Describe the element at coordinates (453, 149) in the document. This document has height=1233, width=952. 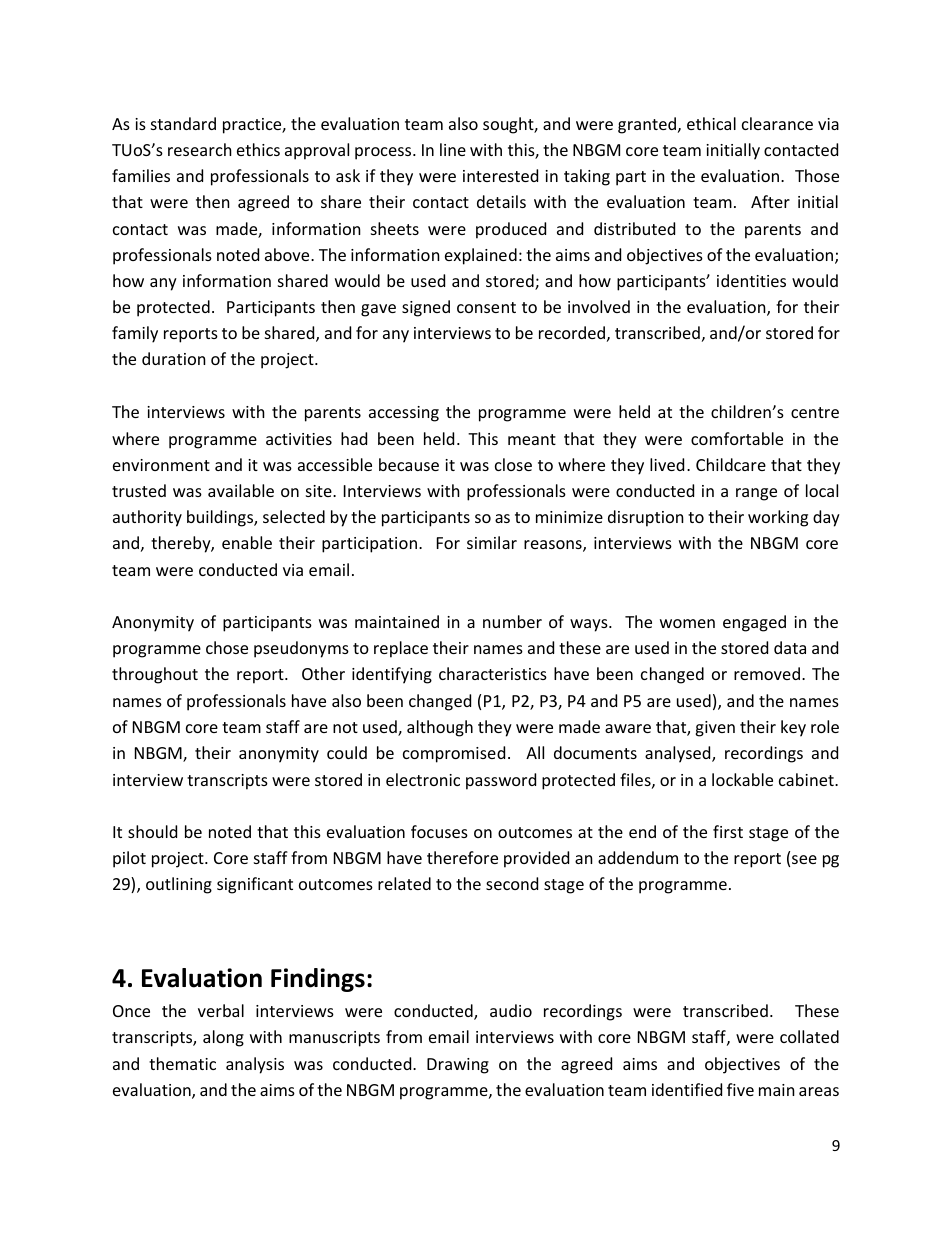
I see `line` at that location.
